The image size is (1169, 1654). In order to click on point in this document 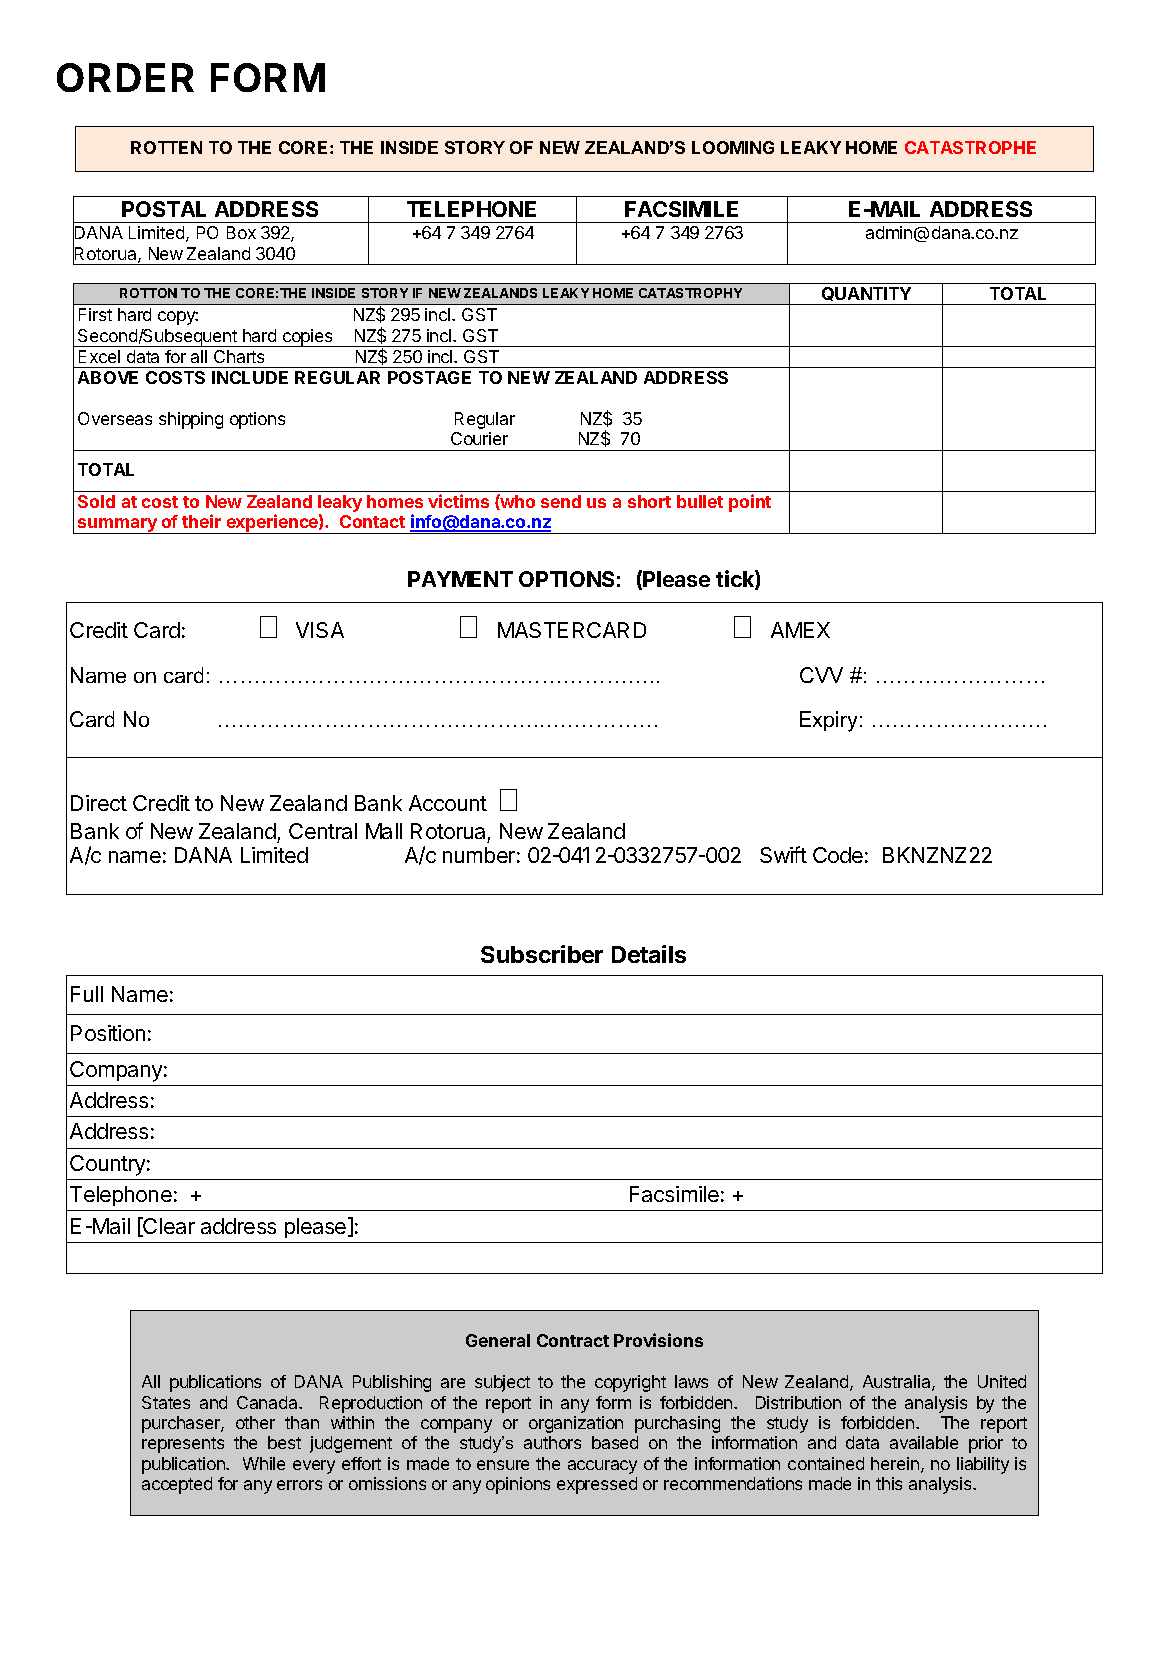, I will do `click(750, 503)`.
